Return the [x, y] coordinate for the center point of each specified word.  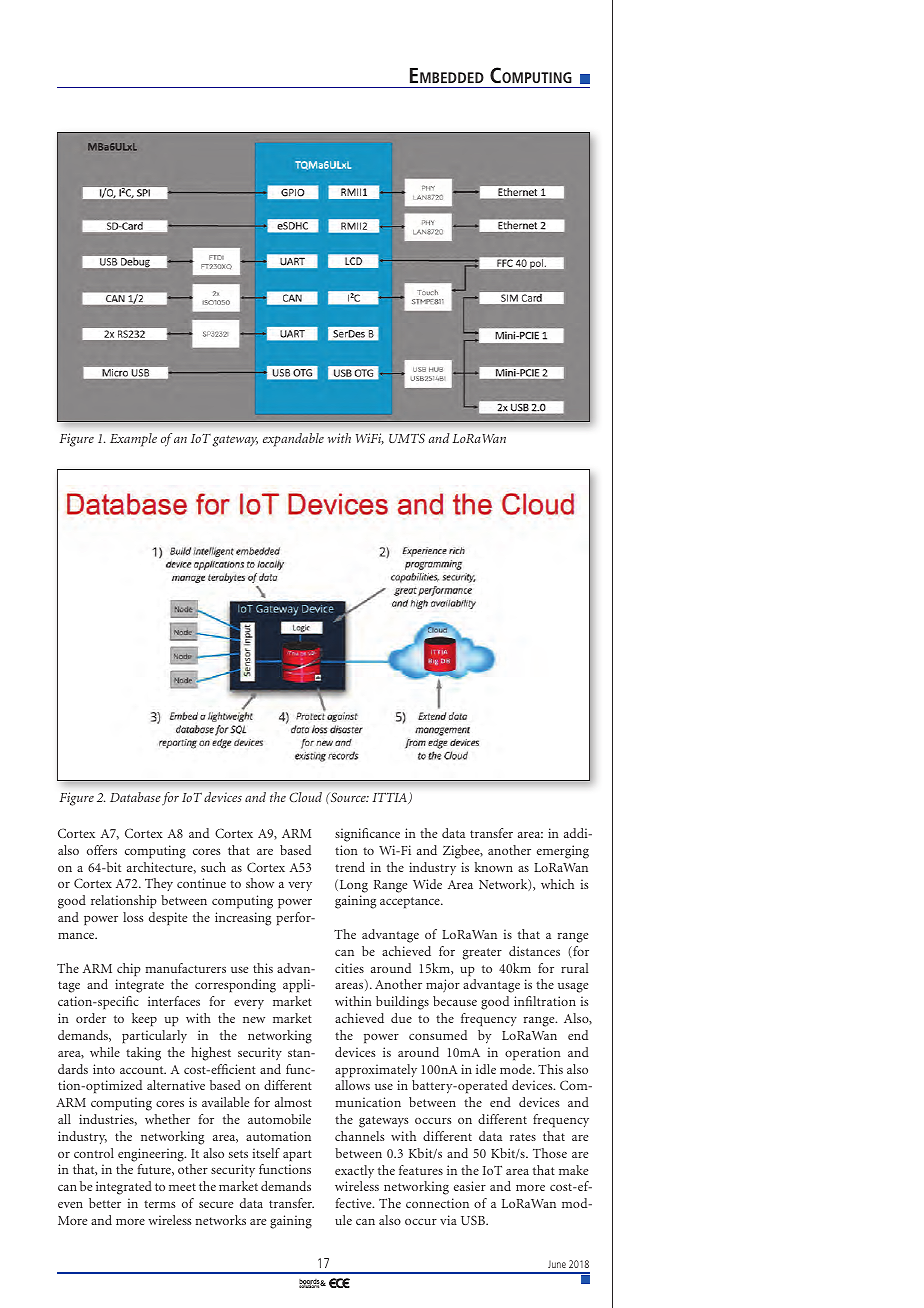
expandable [293, 440]
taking [143, 1054]
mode [517, 1069]
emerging [563, 852]
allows [352, 1085]
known [494, 867]
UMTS [407, 438]
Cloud [305, 797]
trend [350, 867]
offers [102, 850]
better [105, 1203]
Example [133, 440]
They [159, 884]
